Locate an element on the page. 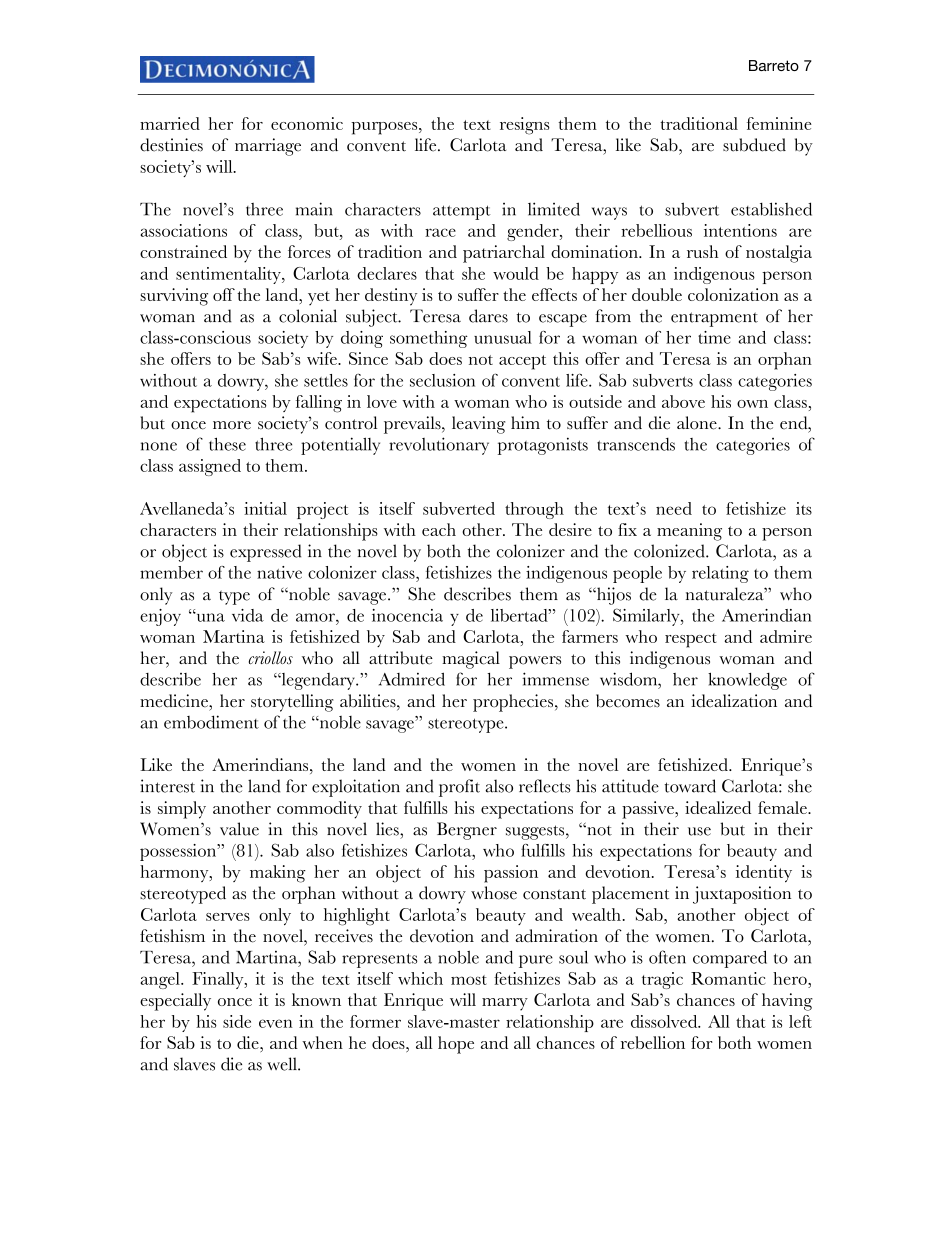  colonial is located at coordinates (308, 316).
